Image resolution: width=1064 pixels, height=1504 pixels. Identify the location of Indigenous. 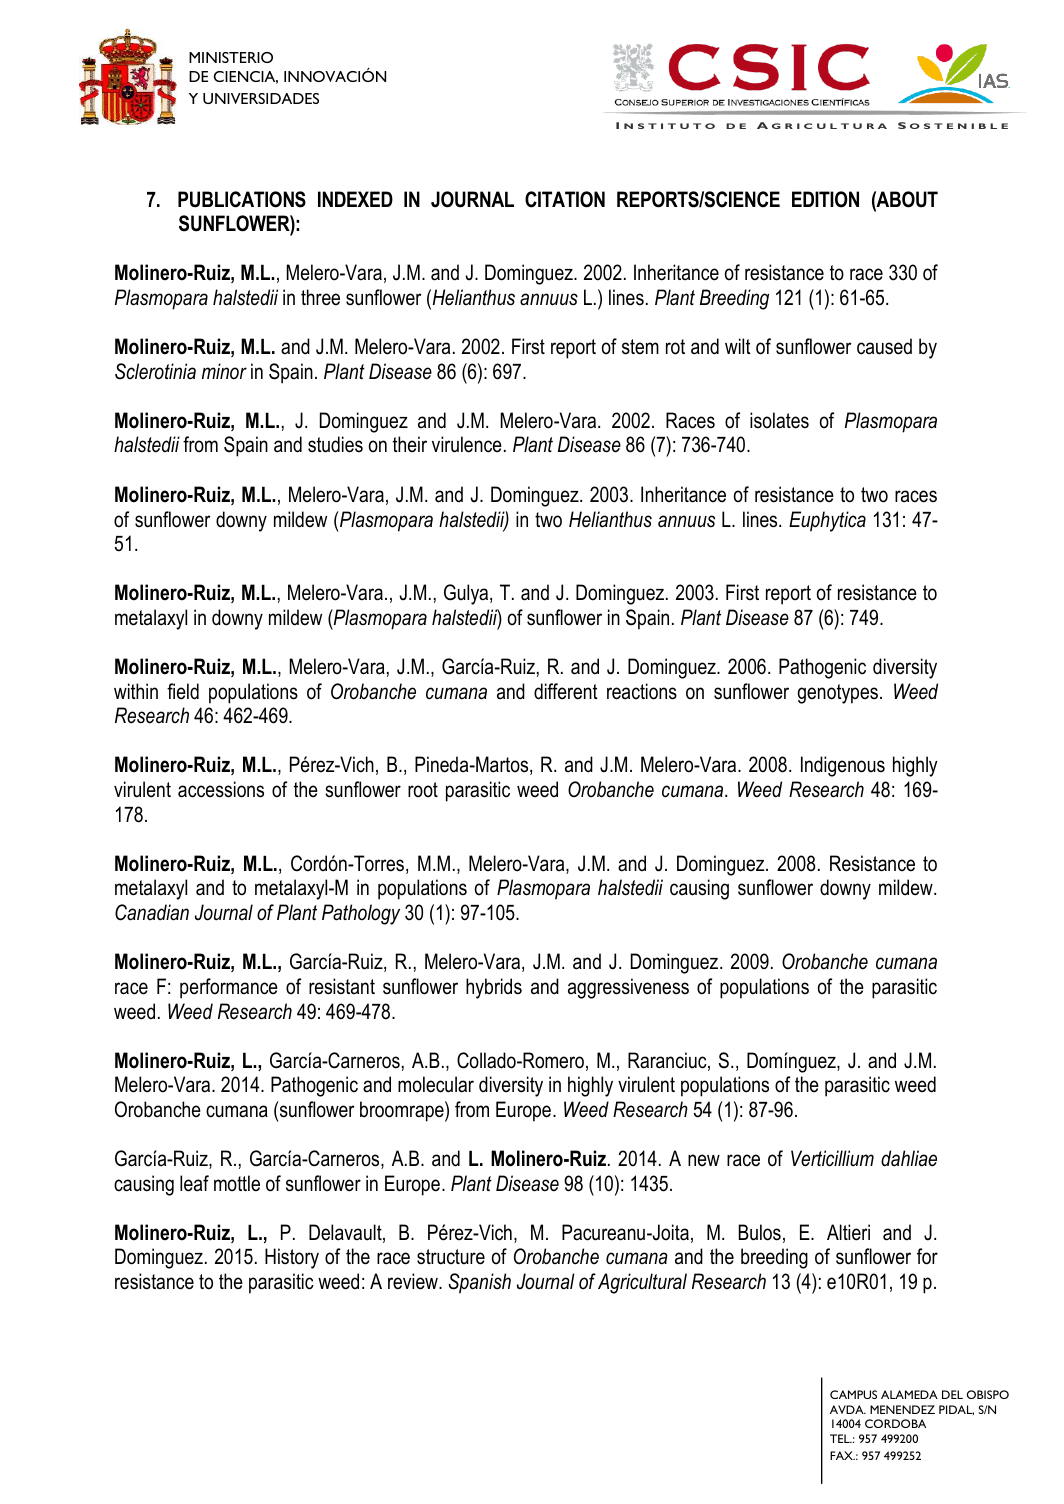
(843, 766).
